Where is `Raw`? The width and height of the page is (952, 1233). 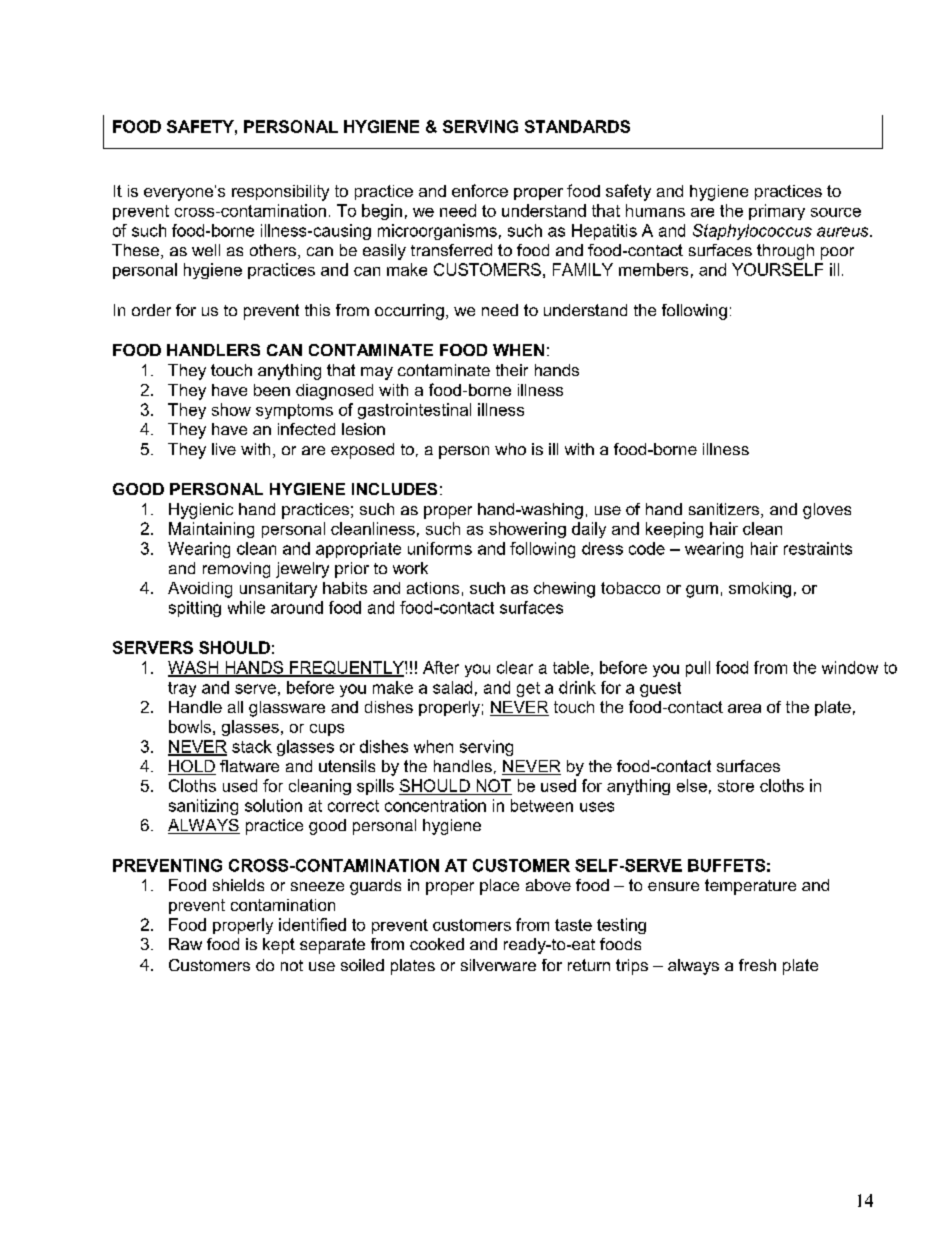 Raw is located at coordinates (185, 944).
